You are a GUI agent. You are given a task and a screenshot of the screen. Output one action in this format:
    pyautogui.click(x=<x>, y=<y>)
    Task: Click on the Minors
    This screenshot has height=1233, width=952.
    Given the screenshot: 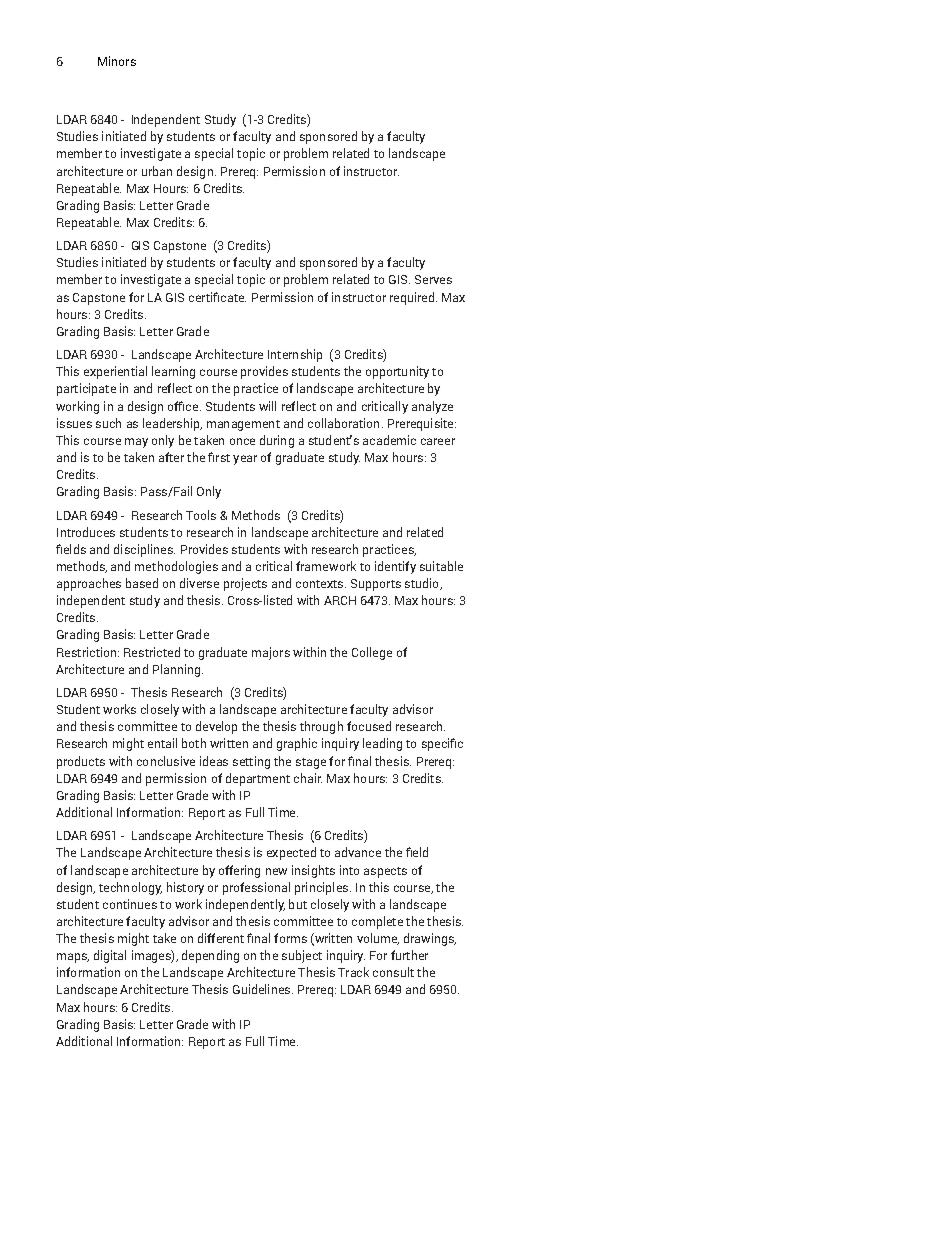 What is the action you would take?
    pyautogui.click(x=117, y=61)
